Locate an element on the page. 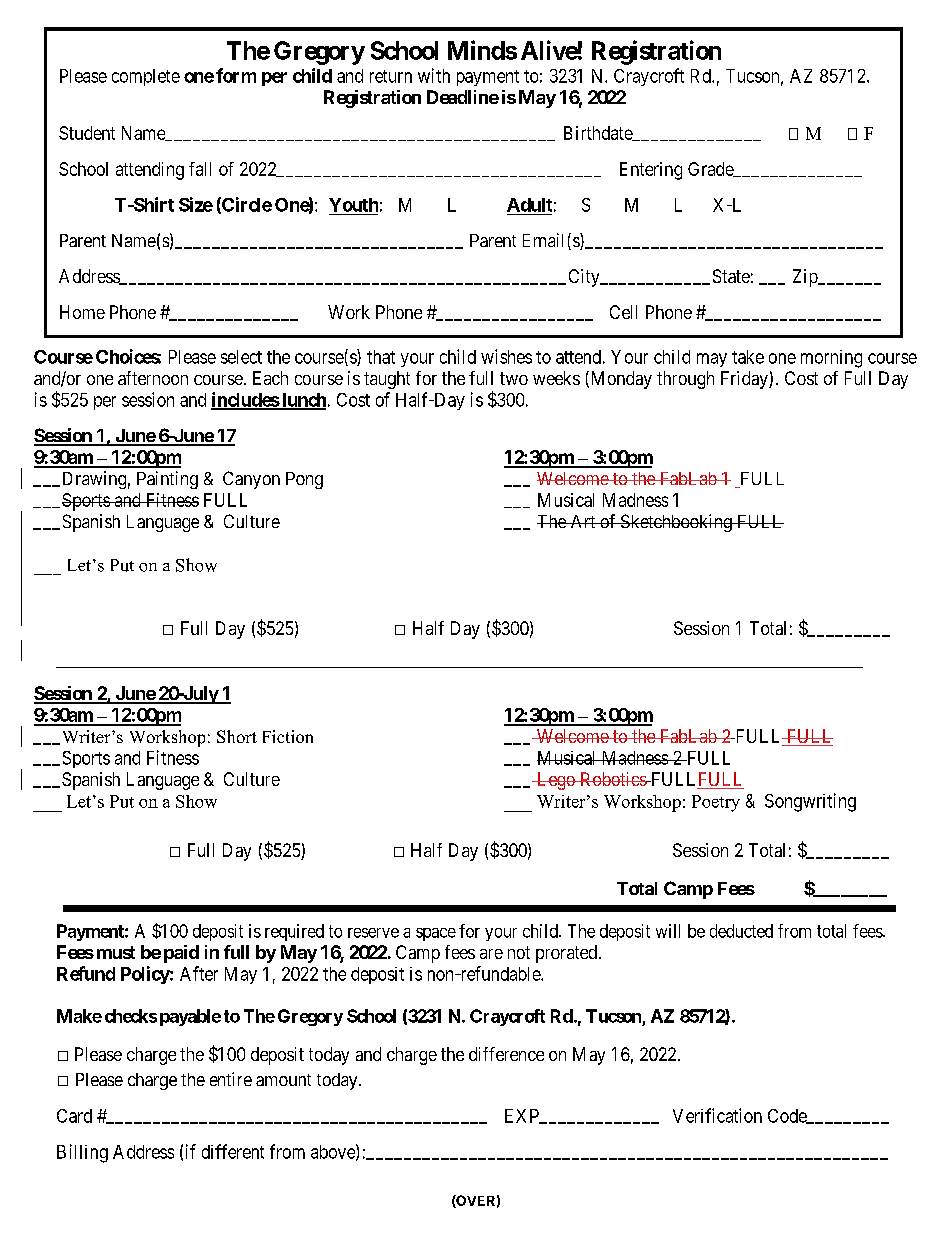 The image size is (952, 1233). complete is located at coordinates (146, 77).
